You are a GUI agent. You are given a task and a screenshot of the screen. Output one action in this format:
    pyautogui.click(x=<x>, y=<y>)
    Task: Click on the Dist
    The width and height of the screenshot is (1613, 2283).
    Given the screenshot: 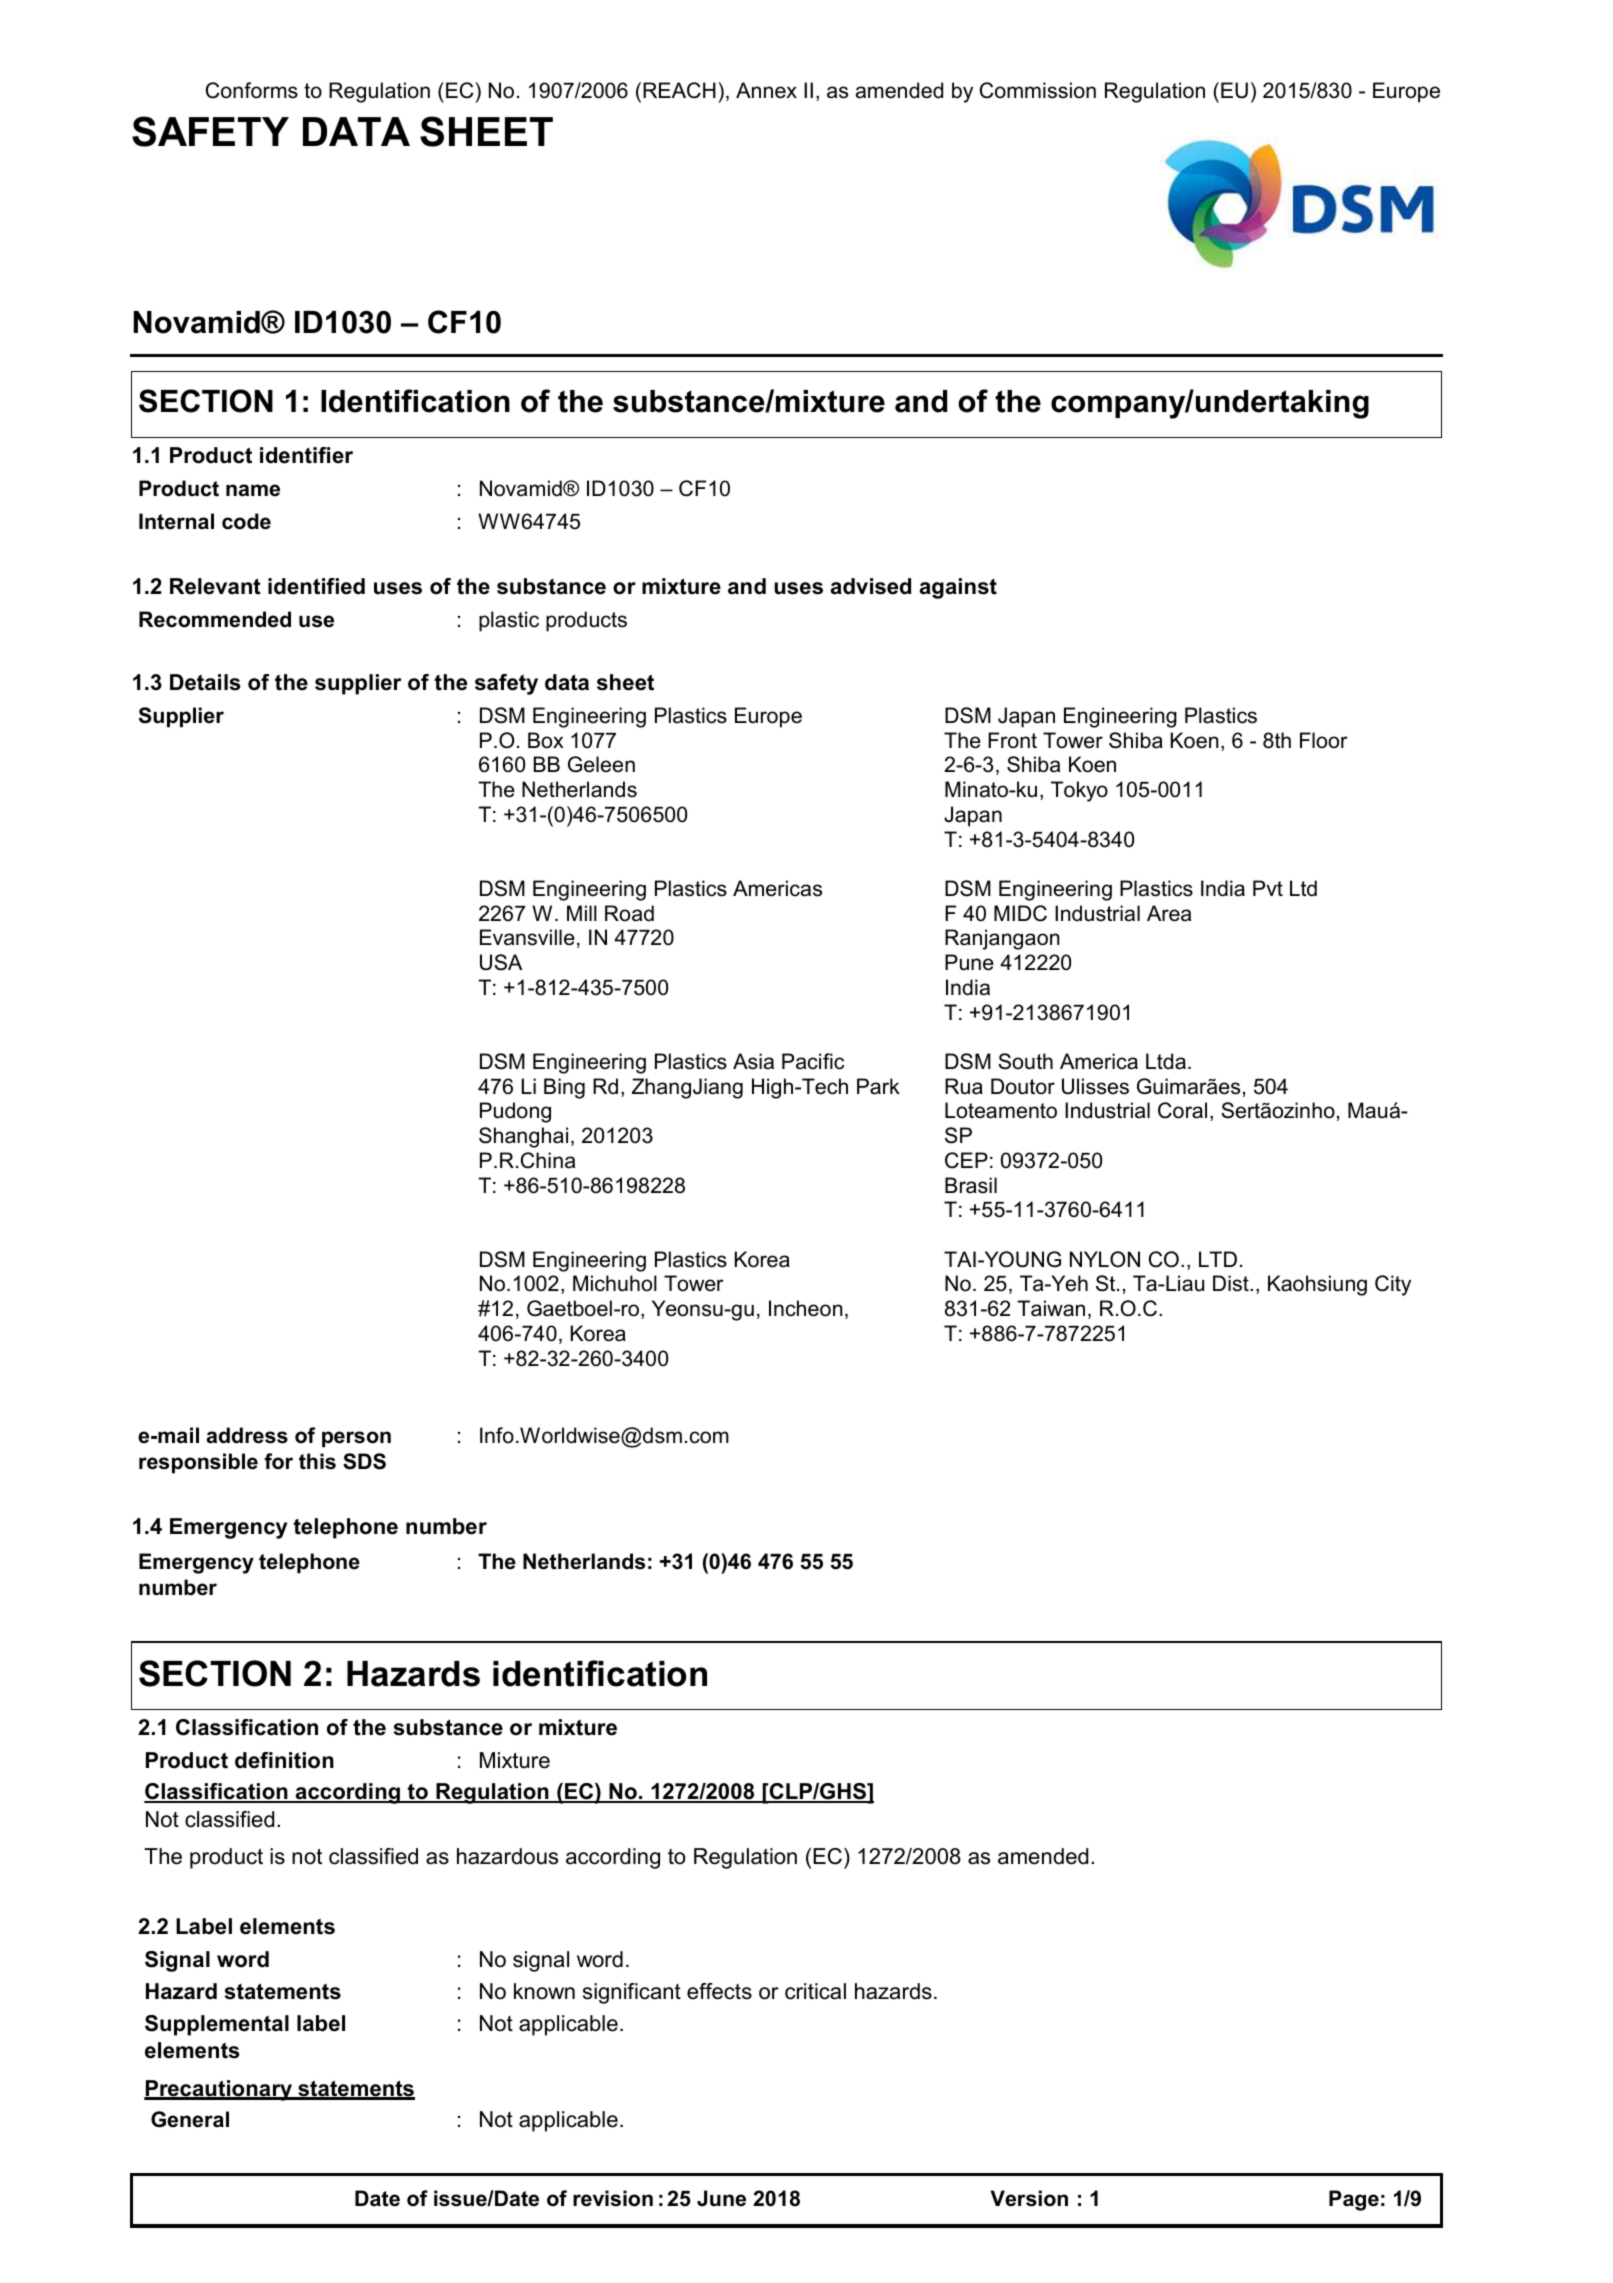 What is the action you would take?
    pyautogui.click(x=1232, y=1283)
